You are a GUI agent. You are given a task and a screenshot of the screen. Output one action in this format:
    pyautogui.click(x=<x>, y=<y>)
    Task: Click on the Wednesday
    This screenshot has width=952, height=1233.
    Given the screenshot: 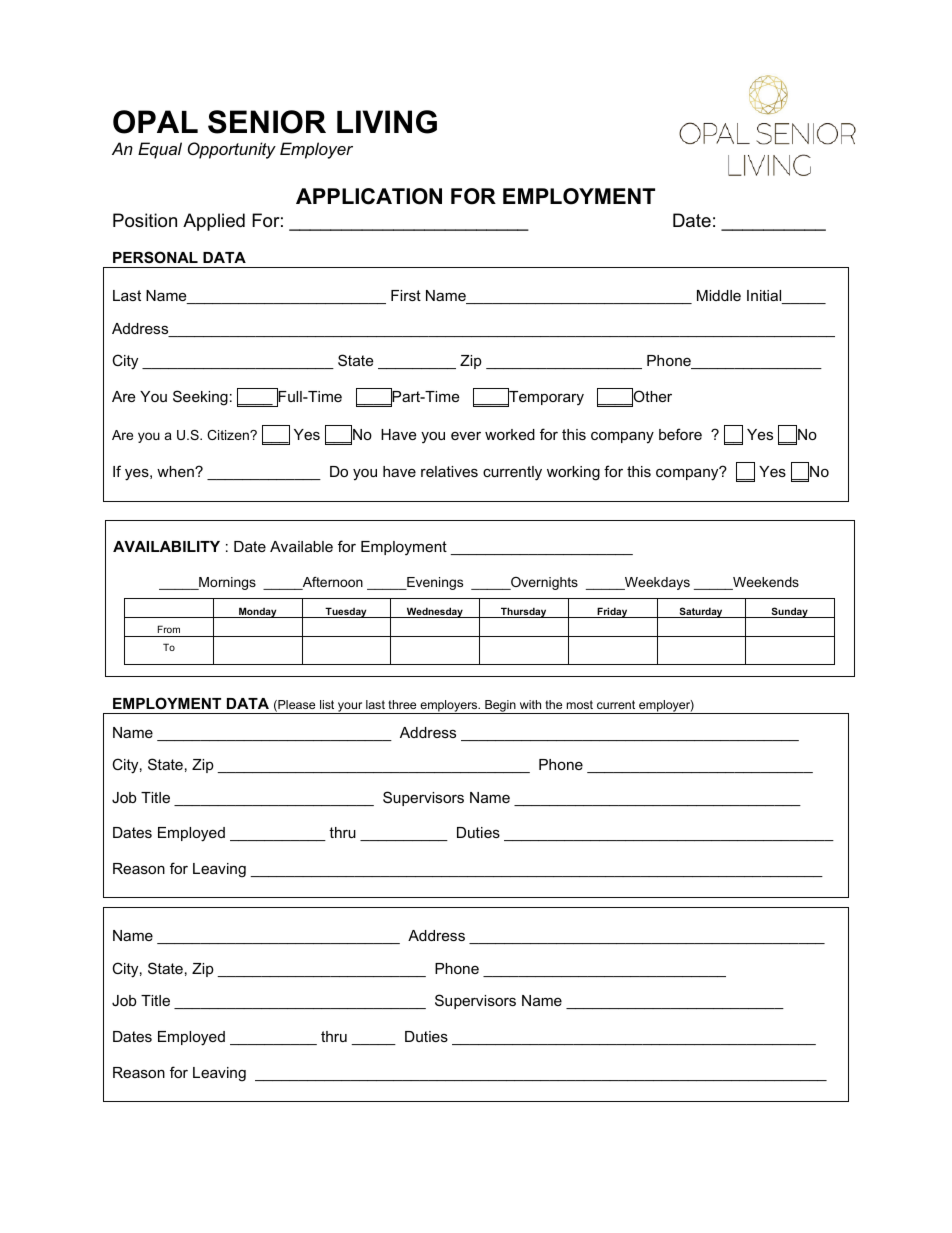 What is the action you would take?
    pyautogui.click(x=434, y=612)
